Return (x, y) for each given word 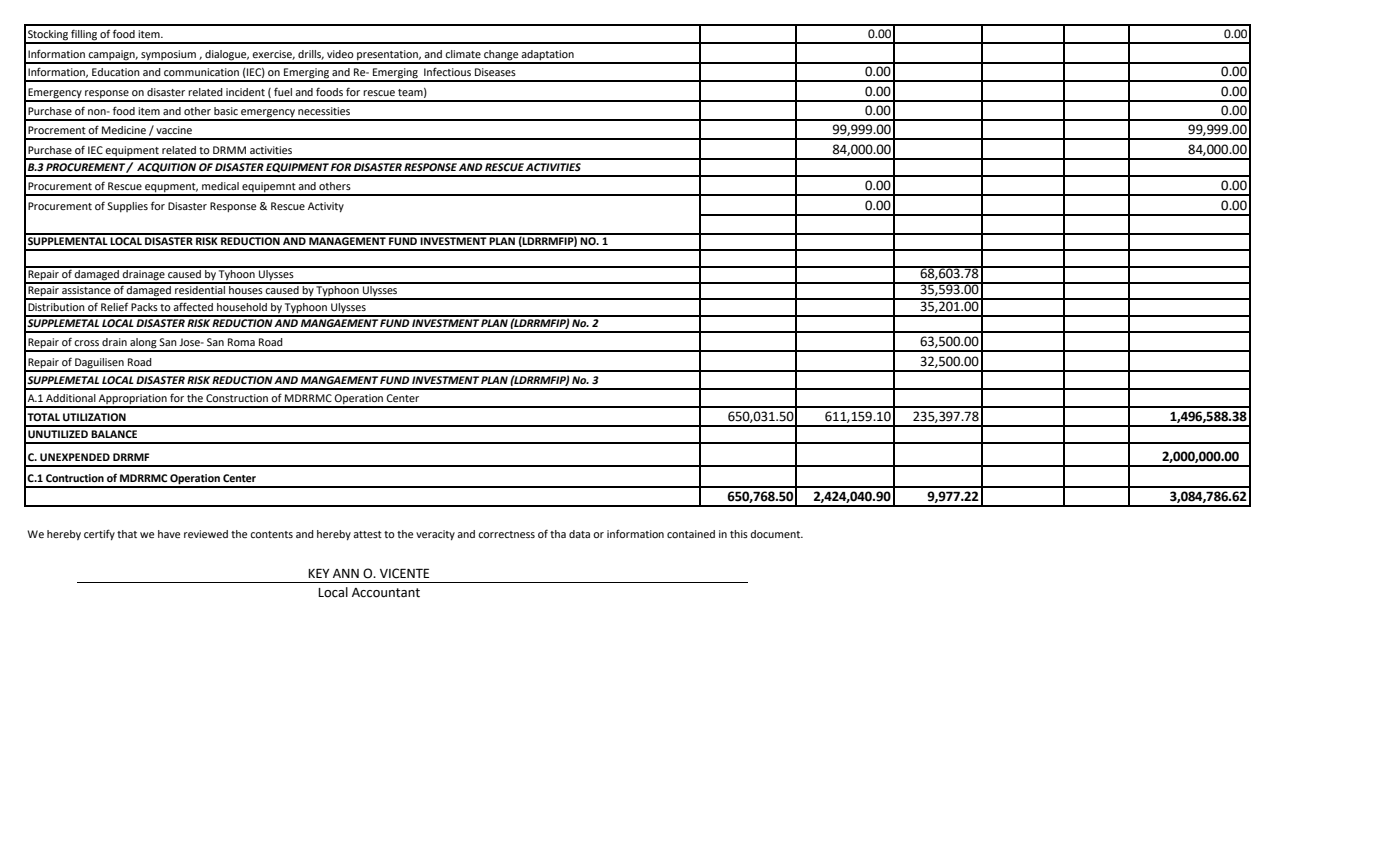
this (739, 534)
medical (220, 186)
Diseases (495, 72)
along (143, 344)
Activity (326, 207)
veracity (435, 535)
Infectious (447, 71)
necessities (324, 111)
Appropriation (133, 400)
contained (691, 534)
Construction (237, 398)
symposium (168, 56)
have (169, 534)
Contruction (75, 478)
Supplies (127, 207)
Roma (241, 342)
